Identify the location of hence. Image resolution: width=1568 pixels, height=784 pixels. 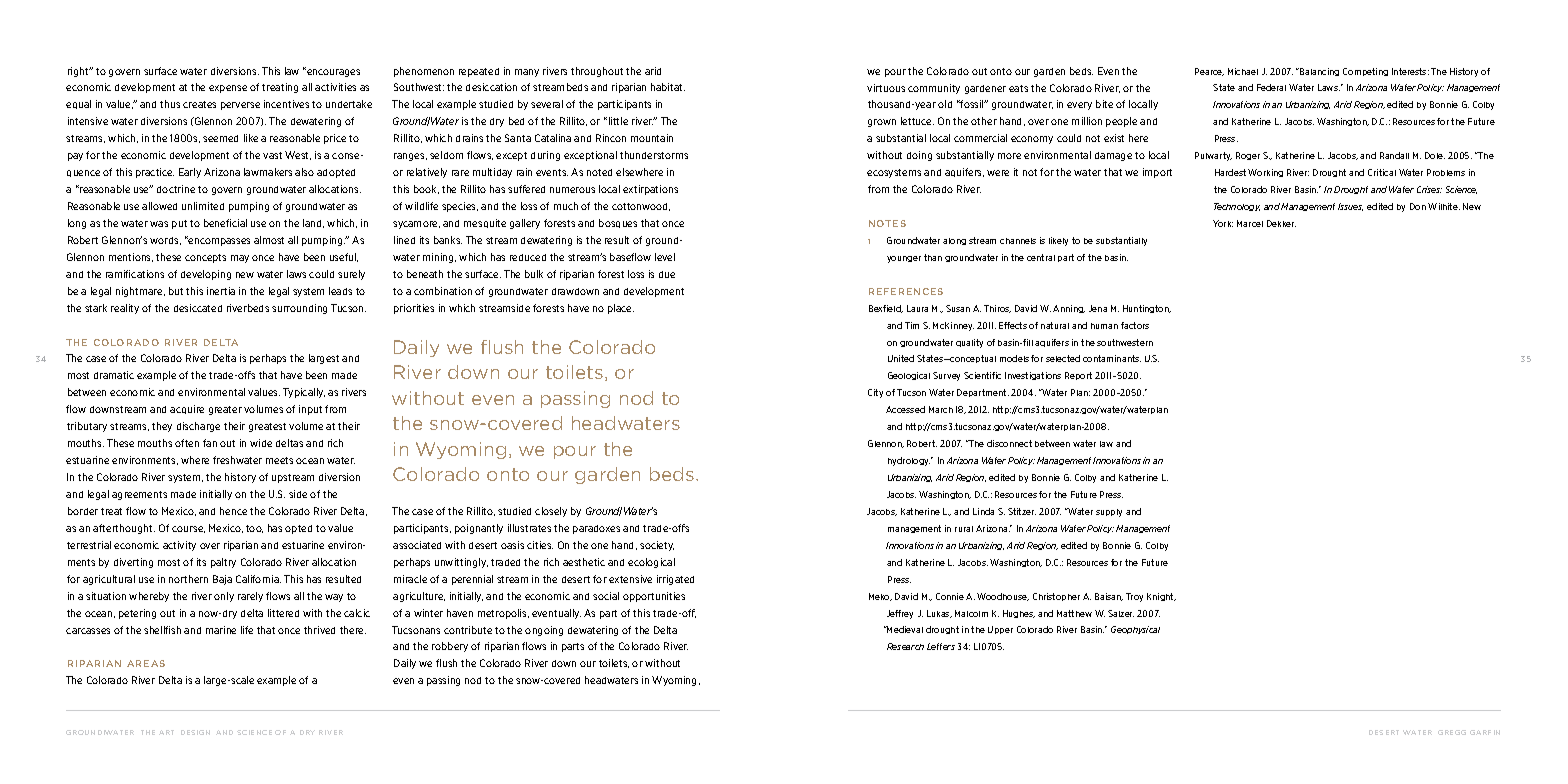
(233, 511).
